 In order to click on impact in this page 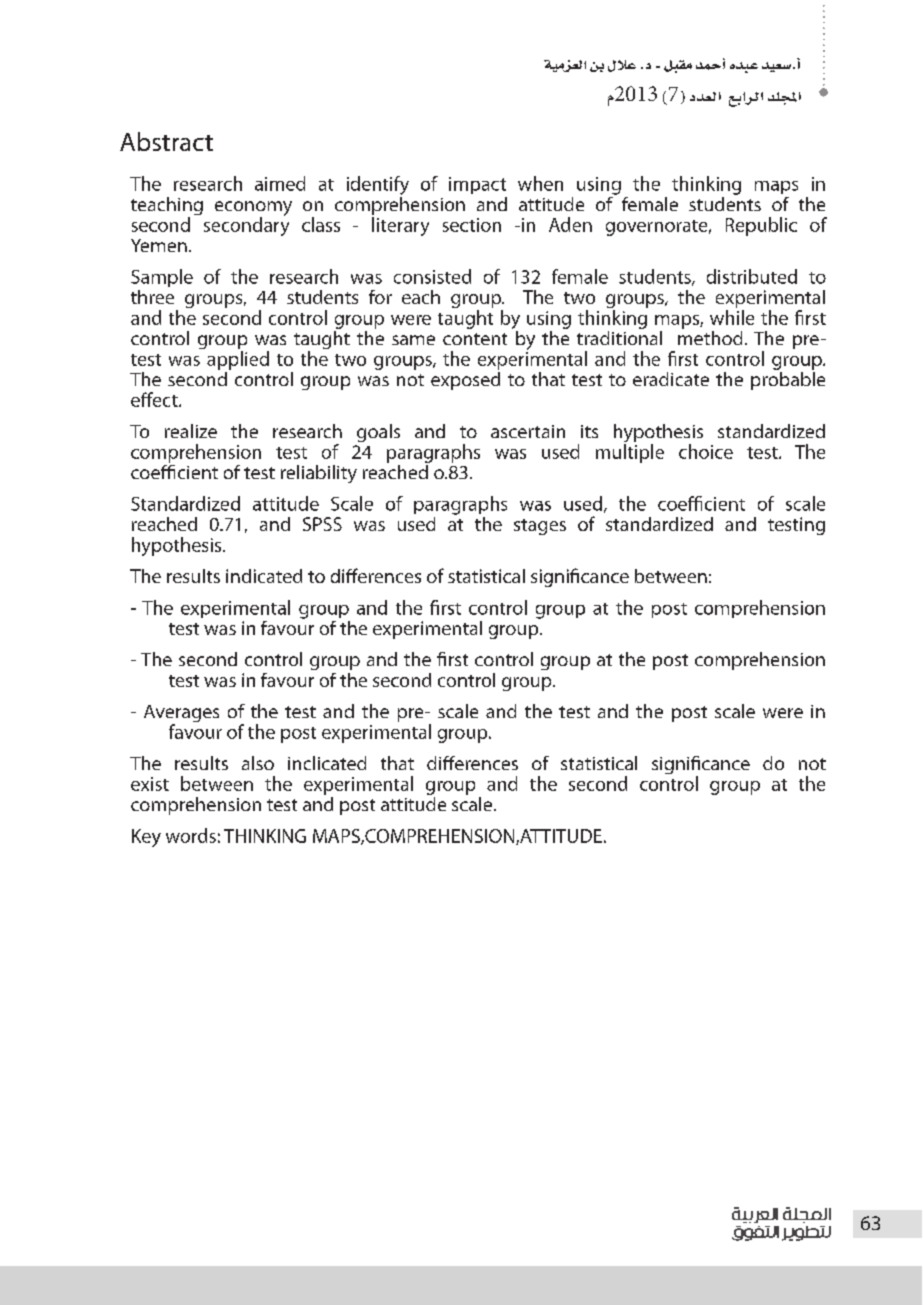, I will do `click(477, 185)`.
